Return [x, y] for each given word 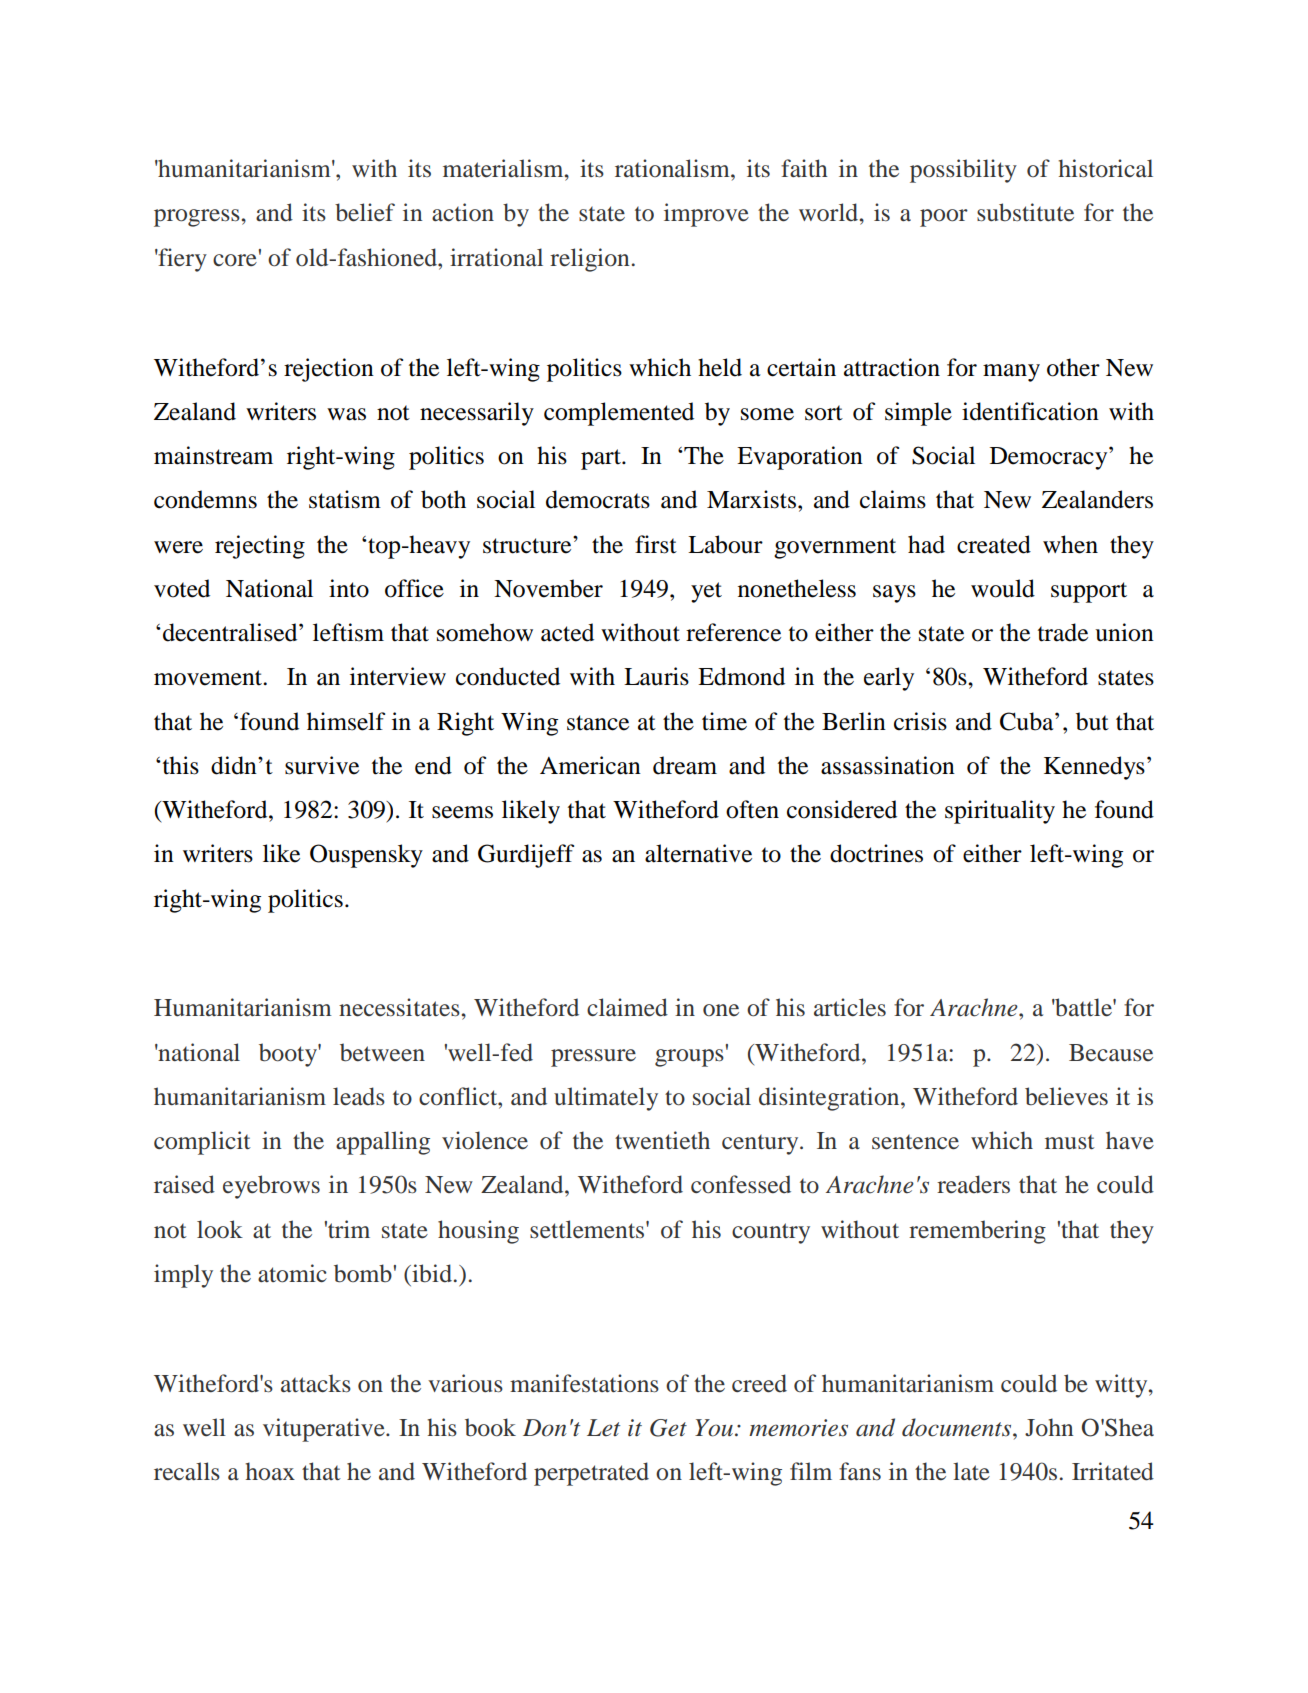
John [1049, 1427]
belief [365, 212]
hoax [270, 1471]
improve [706, 215]
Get [668, 1428]
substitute [1025, 212]
